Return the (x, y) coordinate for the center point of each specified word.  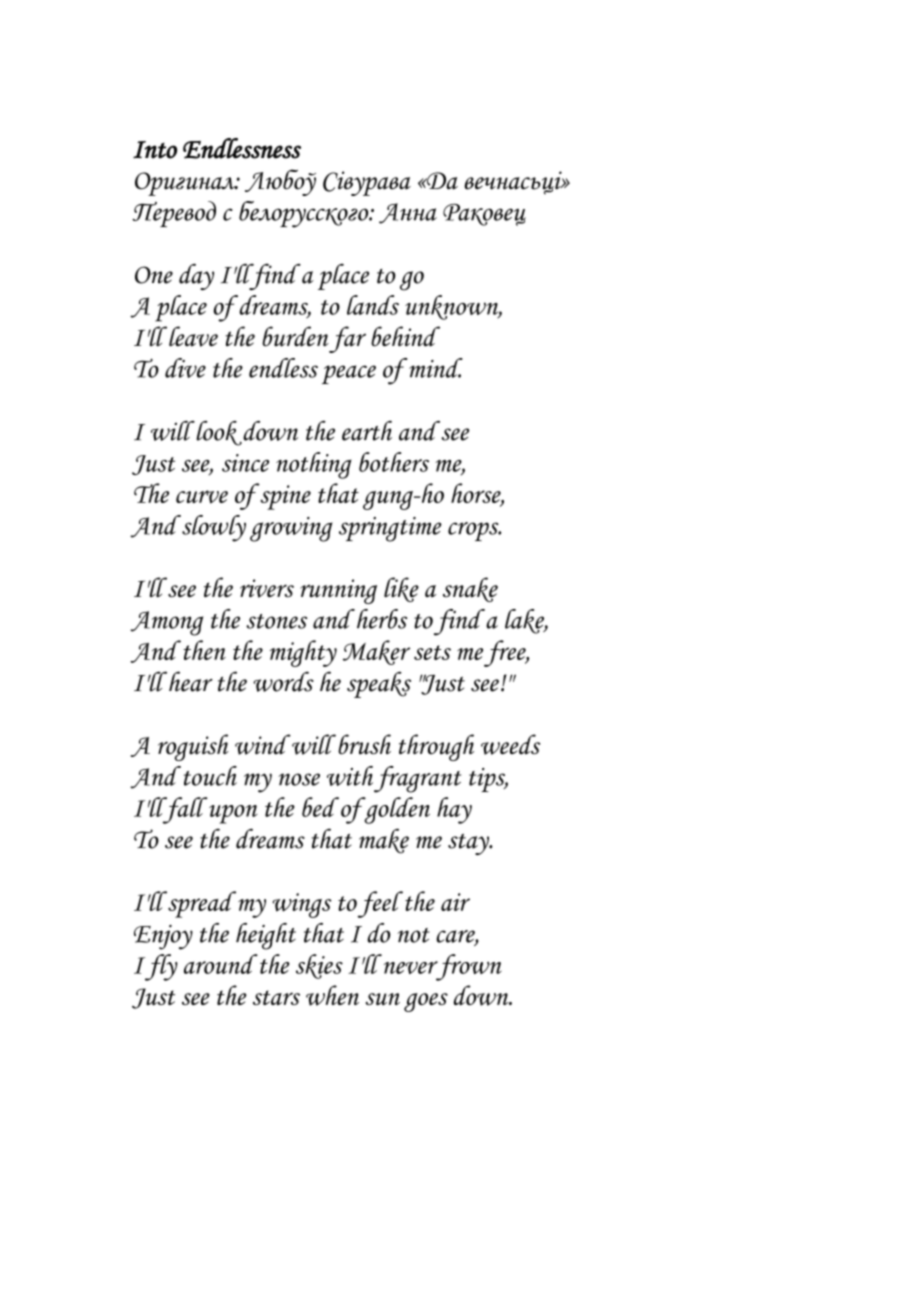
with (350, 776)
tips (488, 780)
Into (155, 150)
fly (160, 967)
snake (470, 589)
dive (185, 368)
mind (435, 368)
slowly (214, 528)
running (338, 591)
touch (210, 776)
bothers (394, 462)
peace (349, 374)
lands (373, 305)
